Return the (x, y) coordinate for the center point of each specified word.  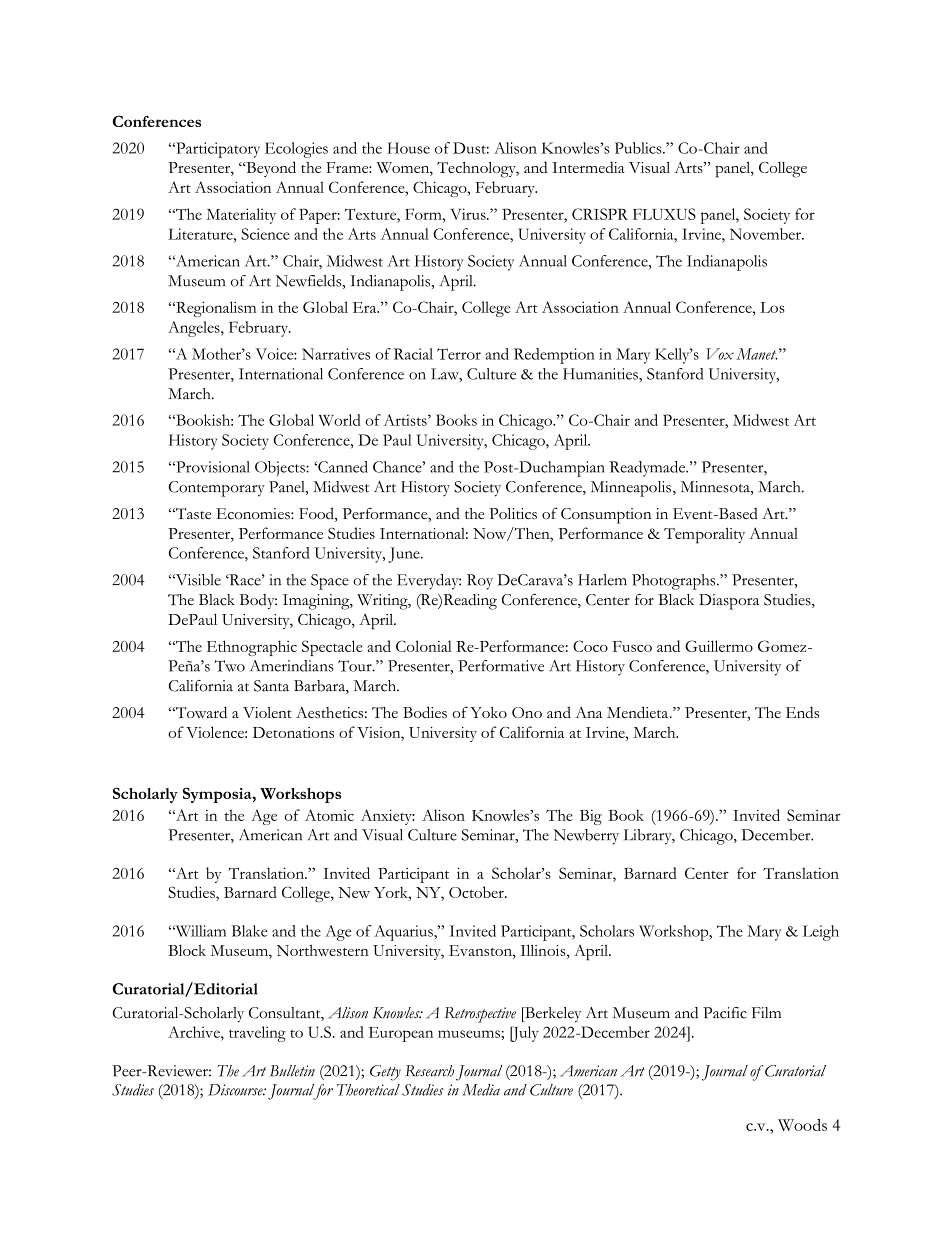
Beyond (270, 169)
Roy (480, 582)
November (766, 234)
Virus (469, 214)
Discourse (236, 1090)
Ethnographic (252, 648)
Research (430, 1071)
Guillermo (719, 646)
